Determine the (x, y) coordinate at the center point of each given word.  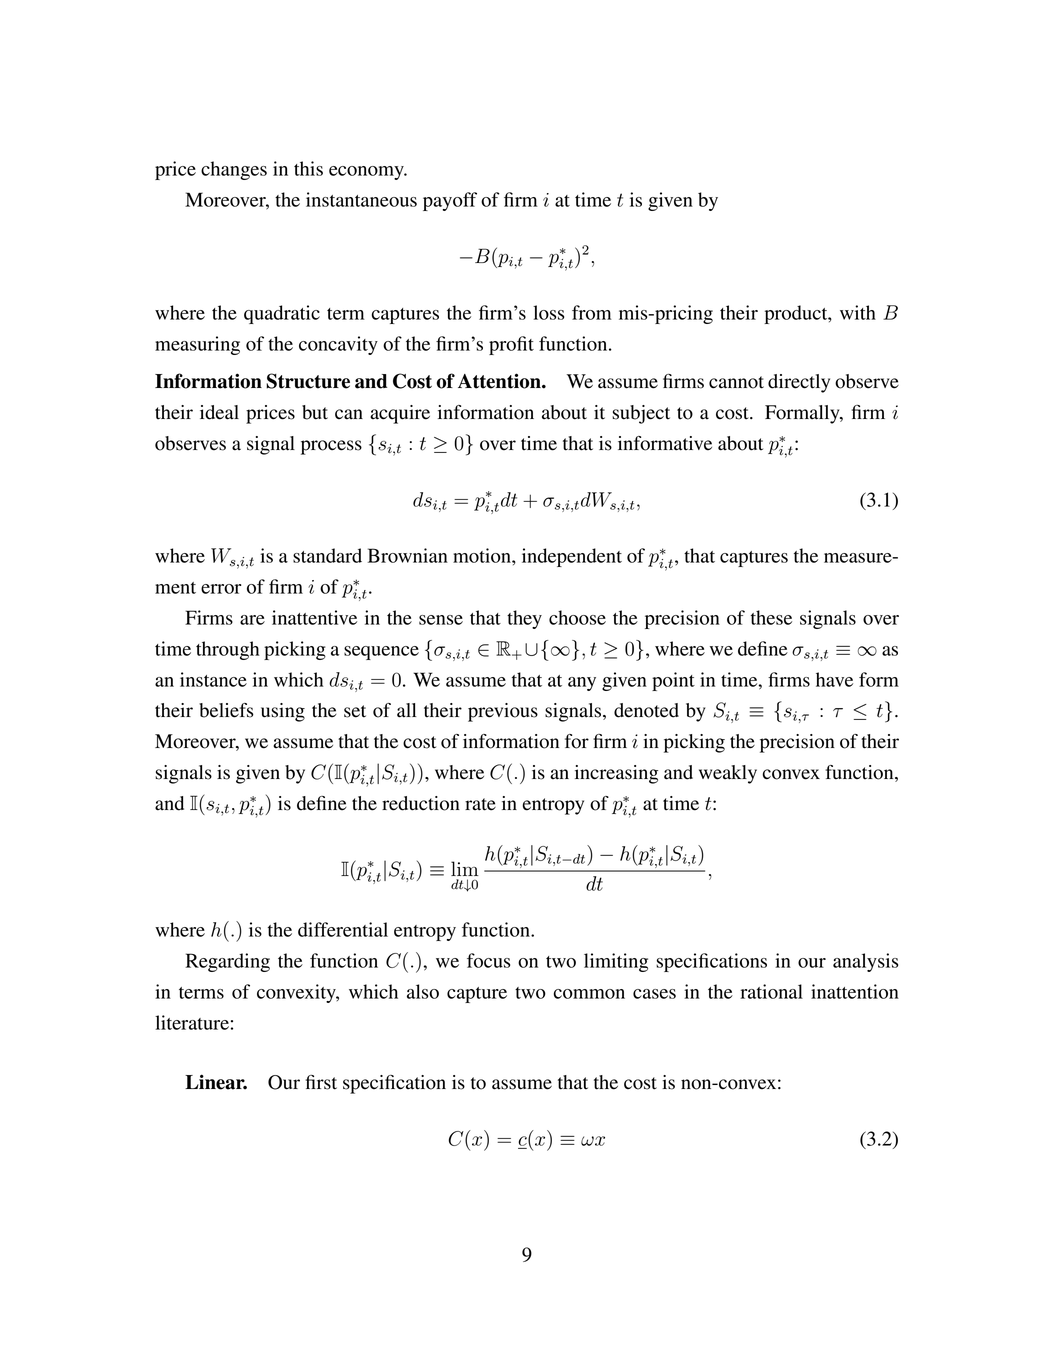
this (308, 168)
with (858, 312)
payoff (450, 201)
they (524, 619)
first (321, 1082)
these (771, 617)
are (252, 620)
